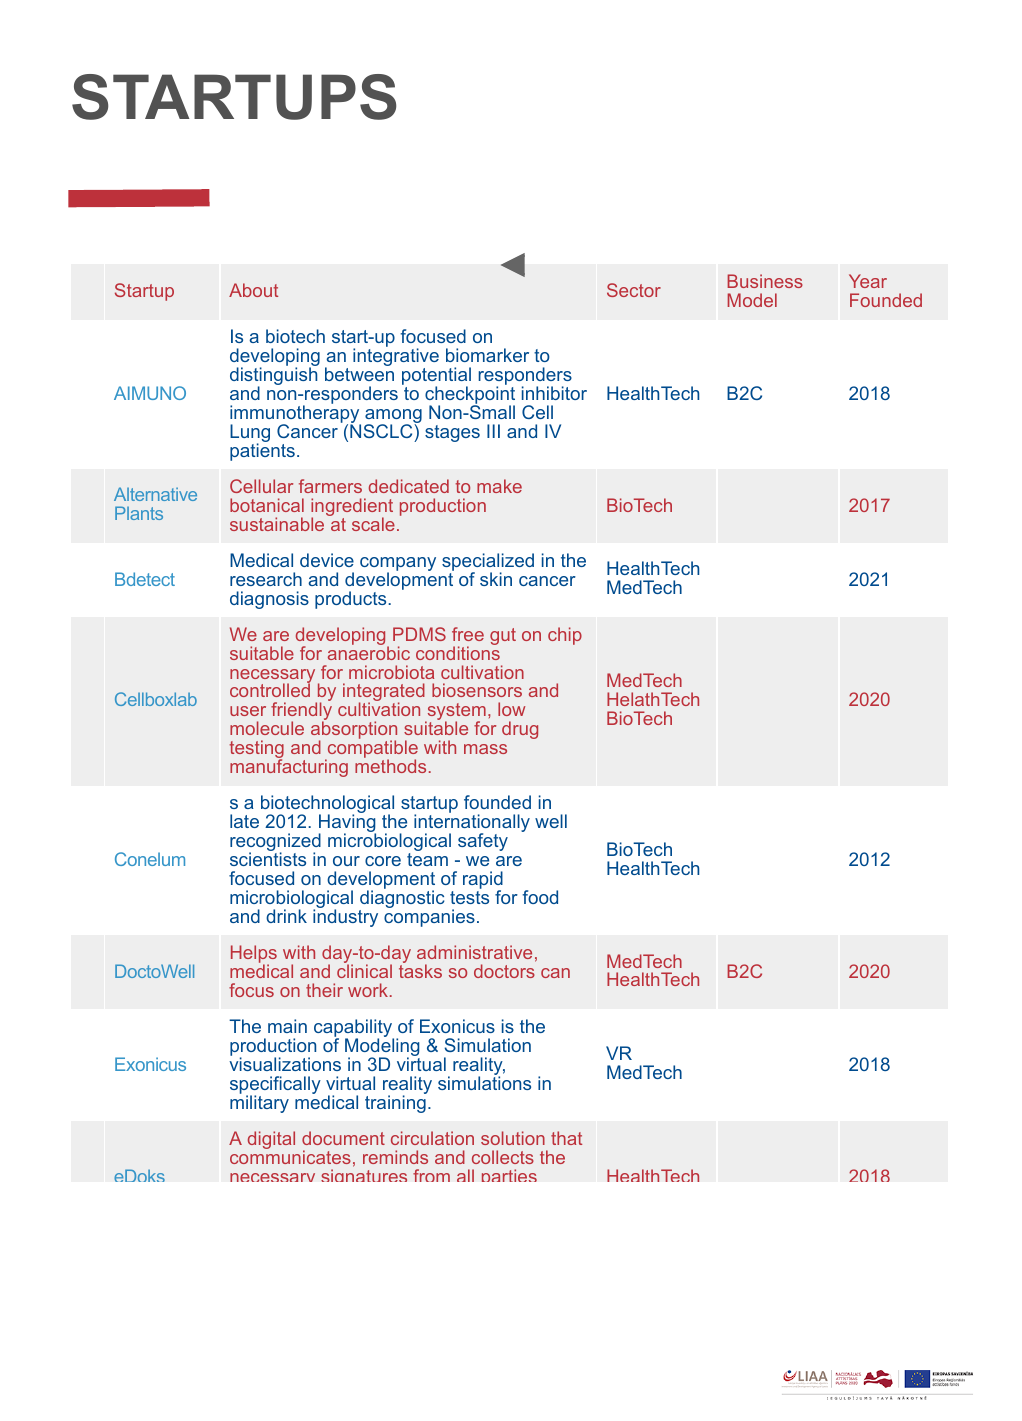 Image resolution: width=1022 pixels, height=1421 pixels. Describe the element at coordinates (540, 897) in the page. I see `food` at that location.
